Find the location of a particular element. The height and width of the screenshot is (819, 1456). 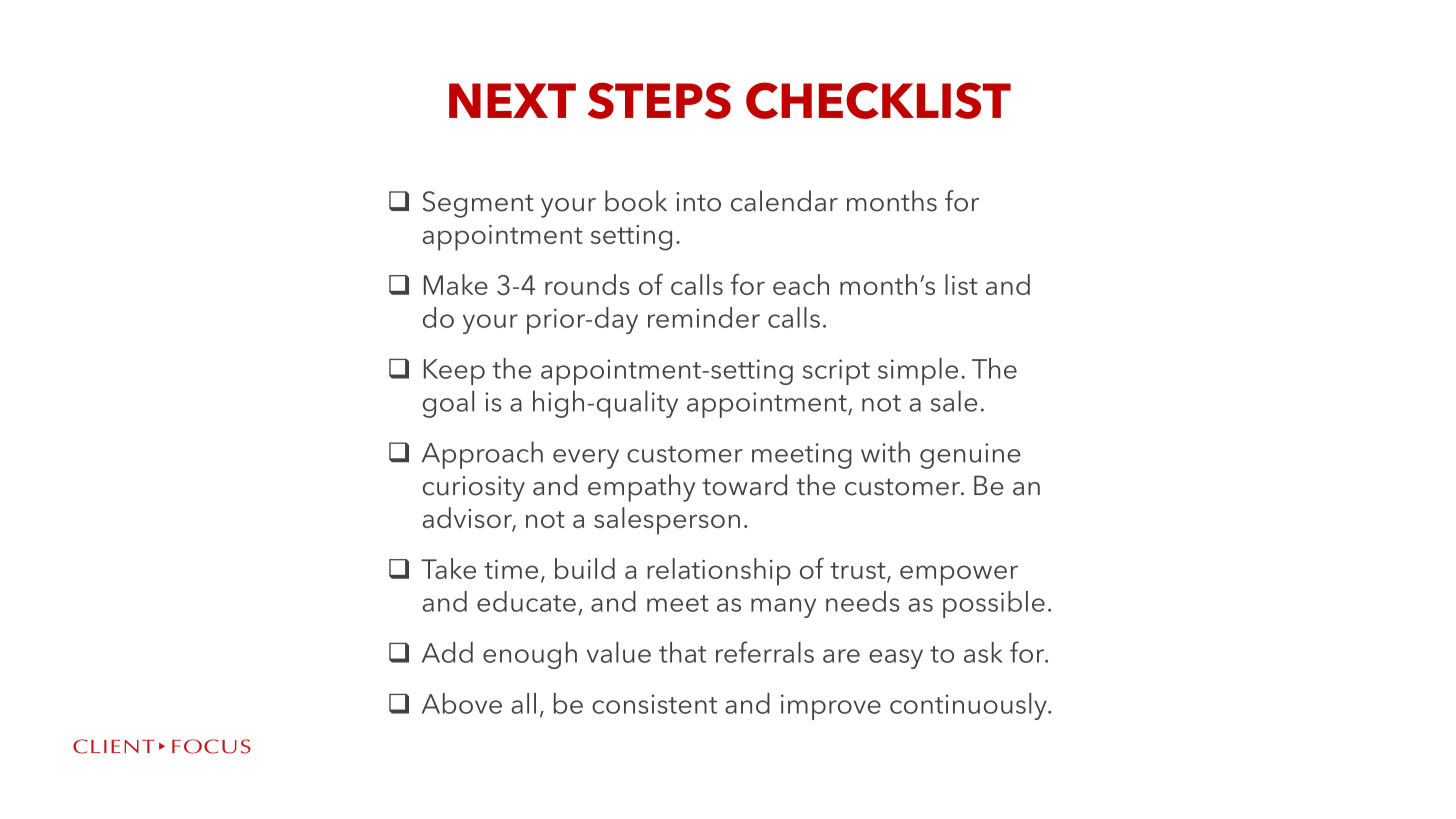

curiosity is located at coordinates (474, 489).
